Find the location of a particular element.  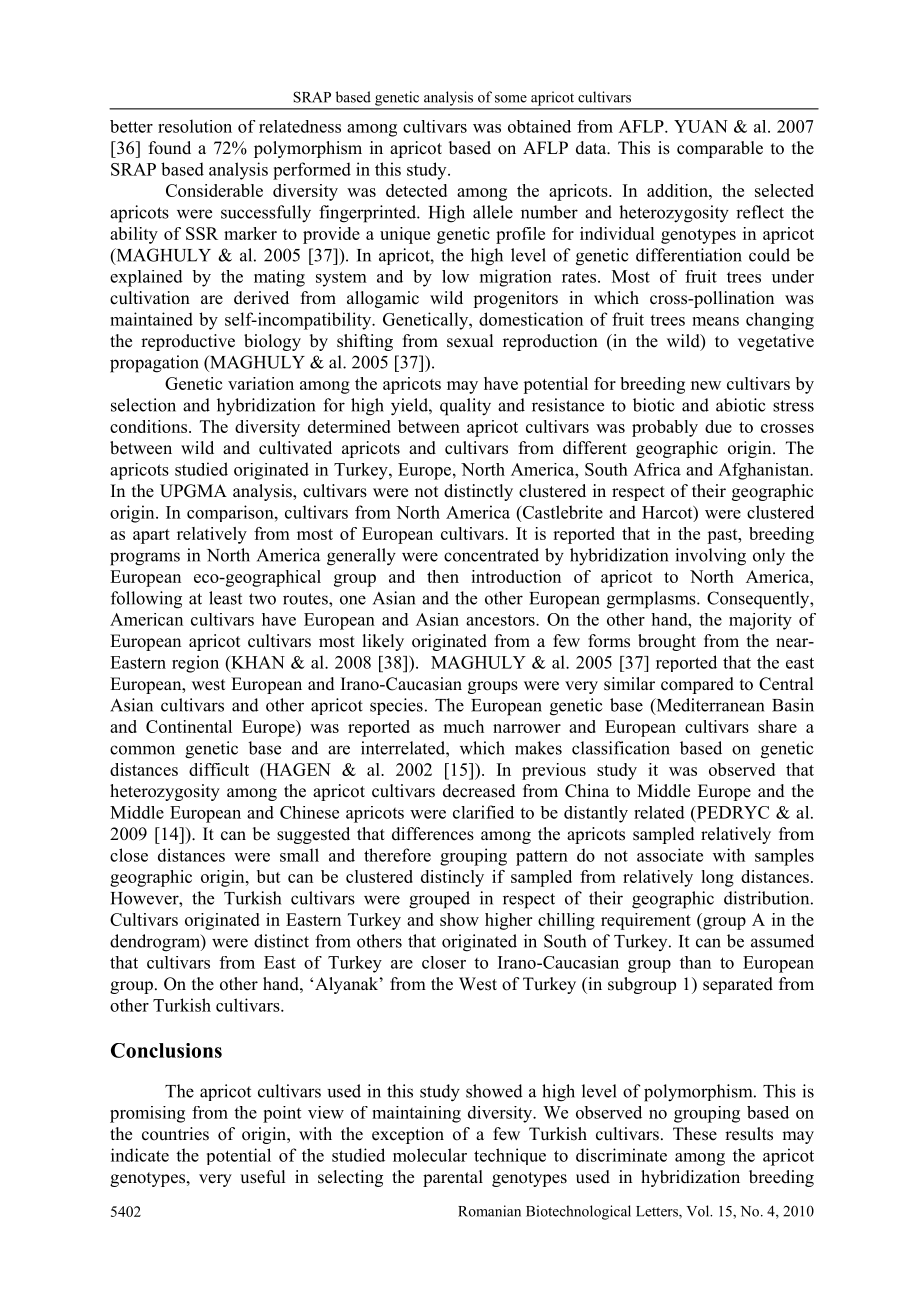

means is located at coordinates (715, 321).
